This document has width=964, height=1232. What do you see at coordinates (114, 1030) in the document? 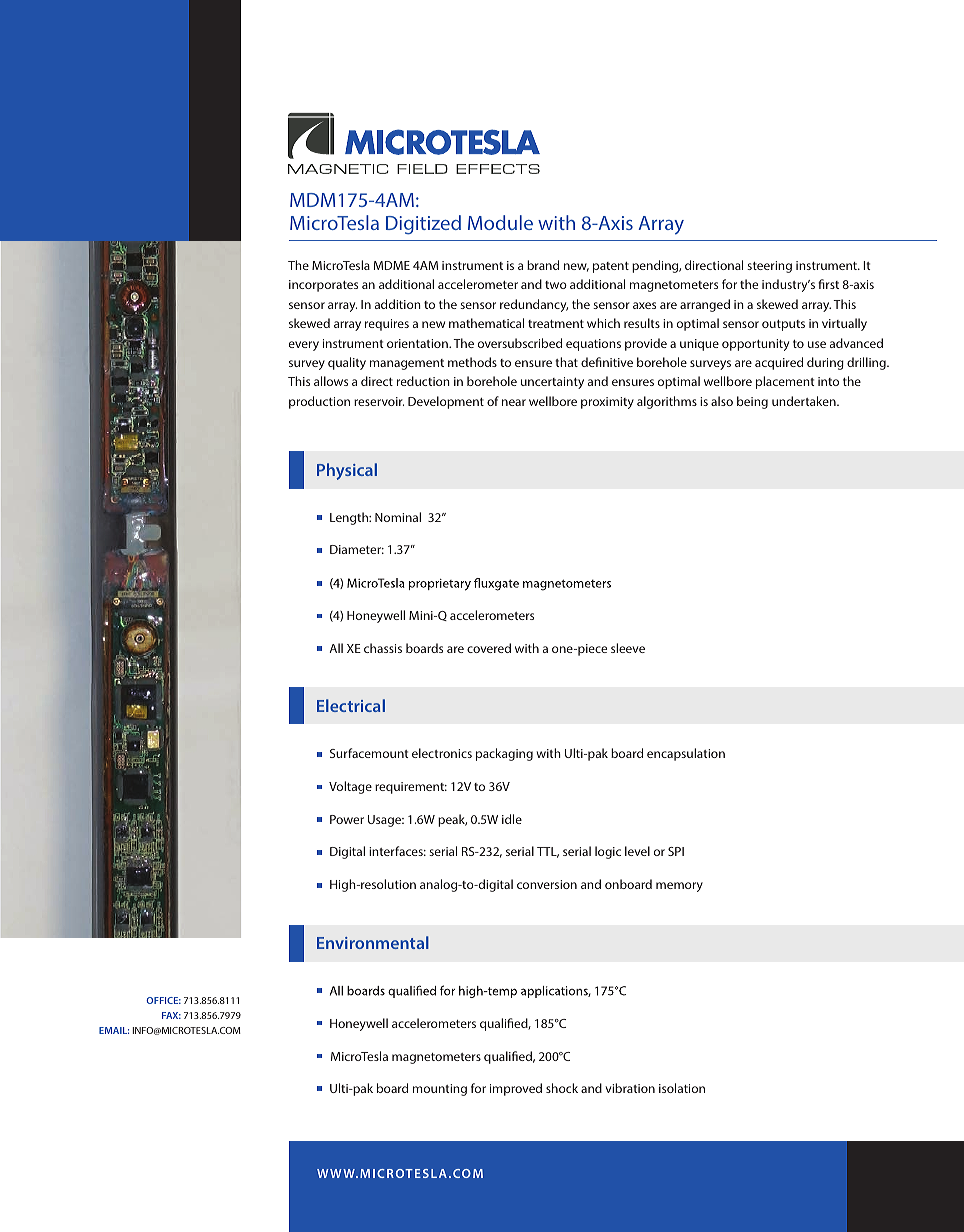
I see `EMAIL` at bounding box center [114, 1030].
